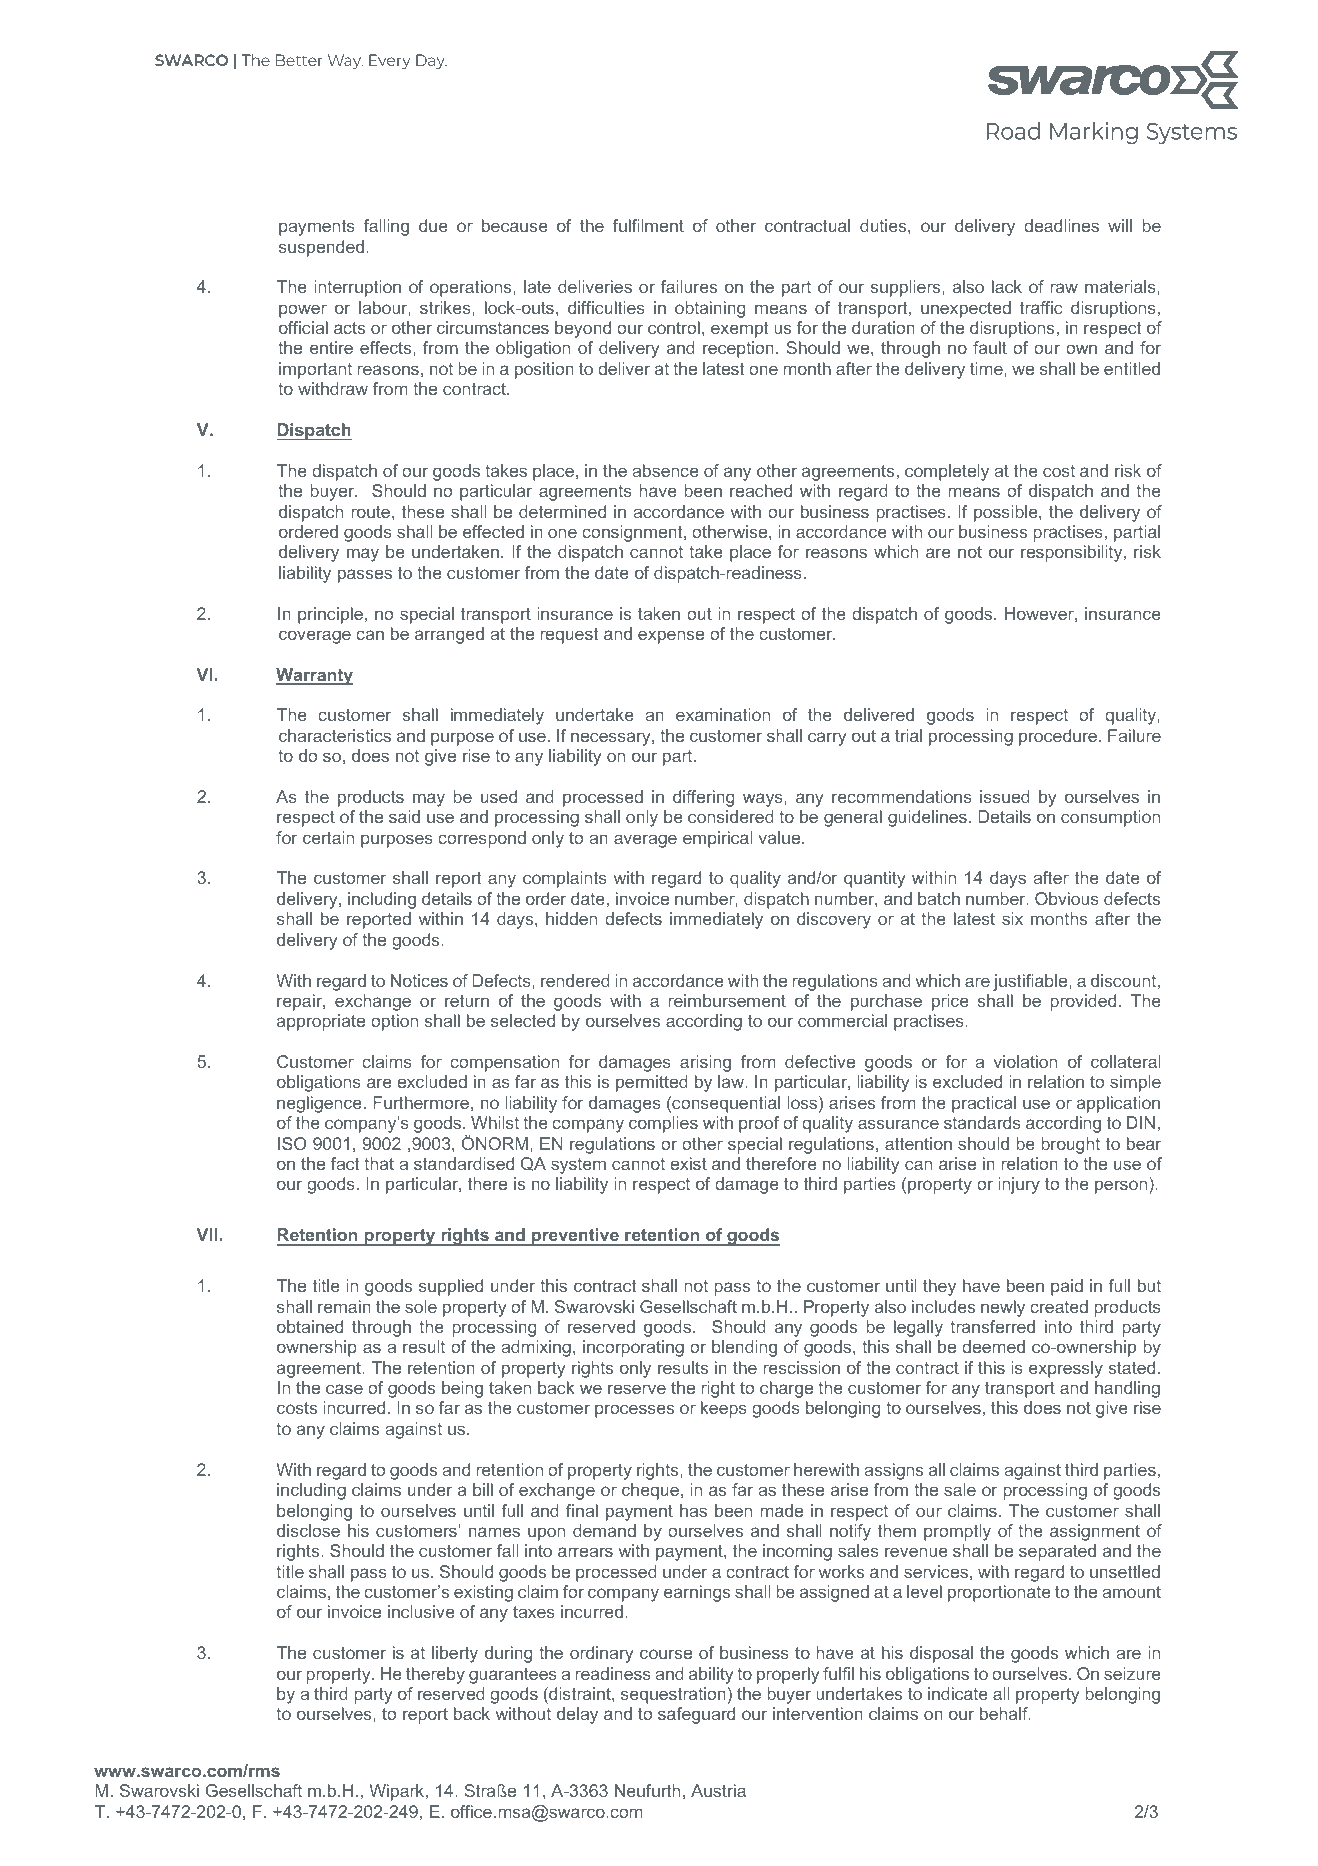 This screenshot has height=1866, width=1318. What do you see at coordinates (696, 1715) in the screenshot?
I see `safeguard` at bounding box center [696, 1715].
